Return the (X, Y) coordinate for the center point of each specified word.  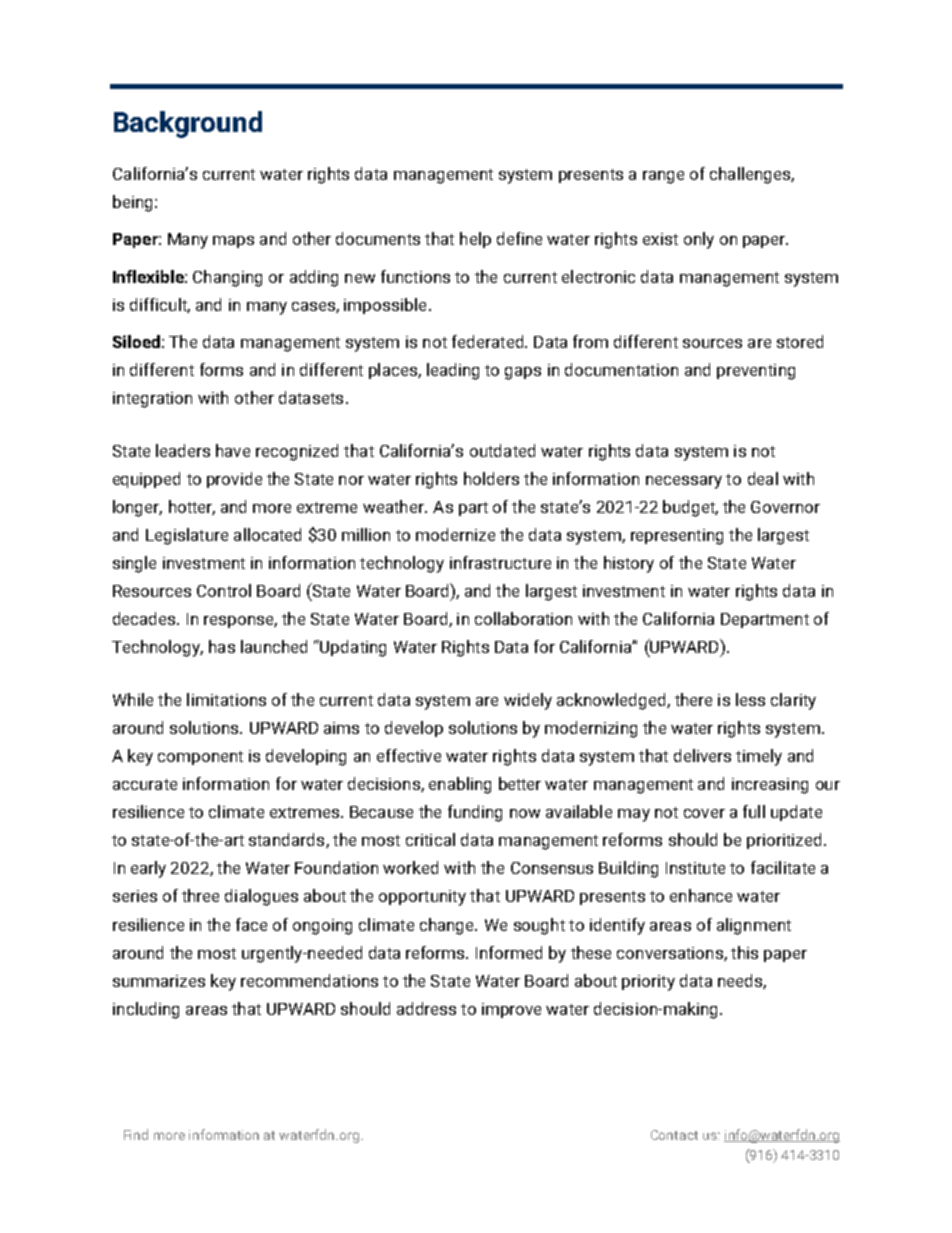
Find (136, 1134)
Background (188, 124)
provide (234, 480)
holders (491, 478)
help (475, 240)
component (200, 758)
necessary (684, 482)
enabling (460, 785)
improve (511, 1010)
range (663, 177)
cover (704, 813)
